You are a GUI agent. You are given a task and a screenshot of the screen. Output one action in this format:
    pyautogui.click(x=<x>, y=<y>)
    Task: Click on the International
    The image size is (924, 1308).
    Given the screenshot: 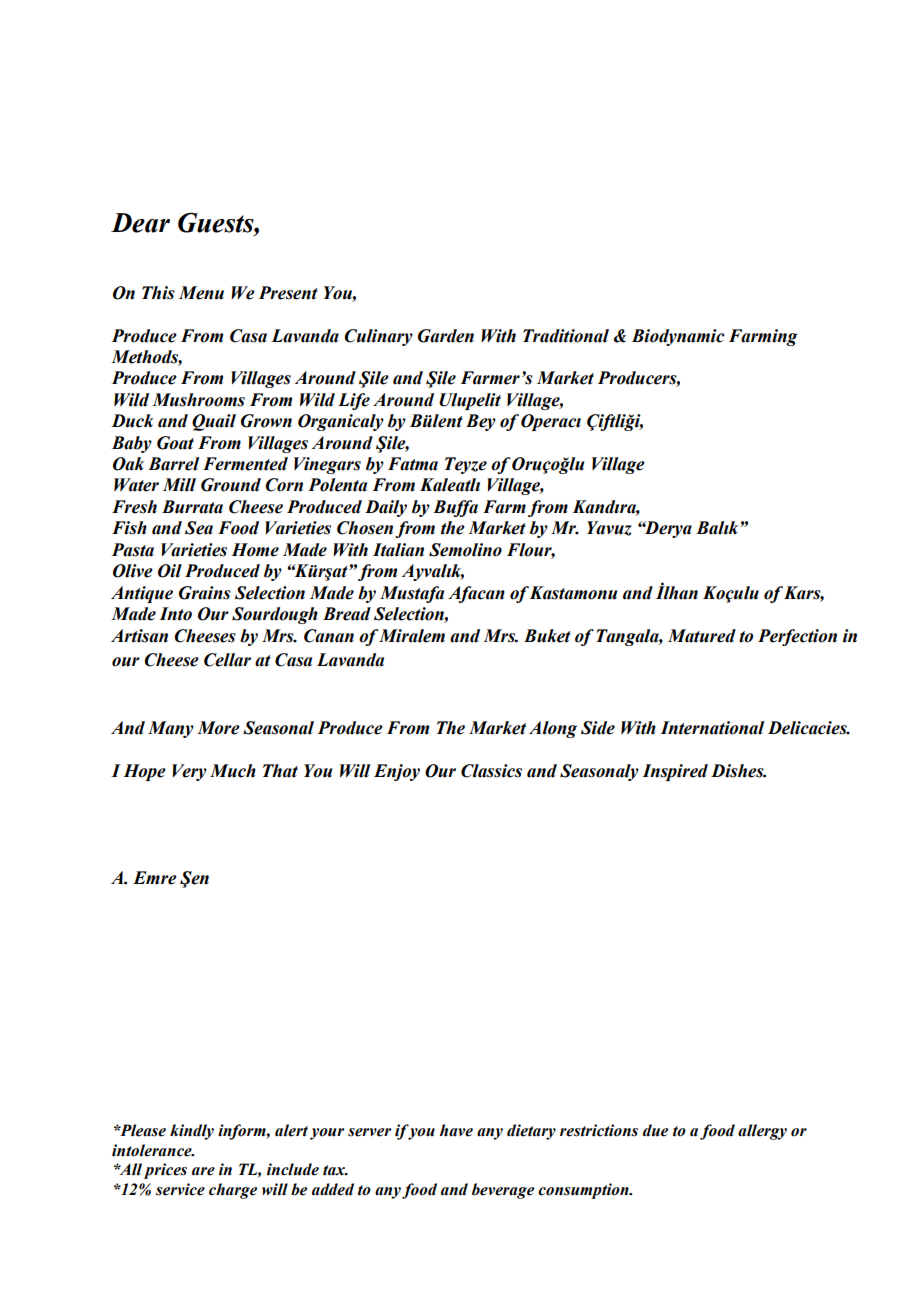 What is the action you would take?
    pyautogui.click(x=712, y=728)
